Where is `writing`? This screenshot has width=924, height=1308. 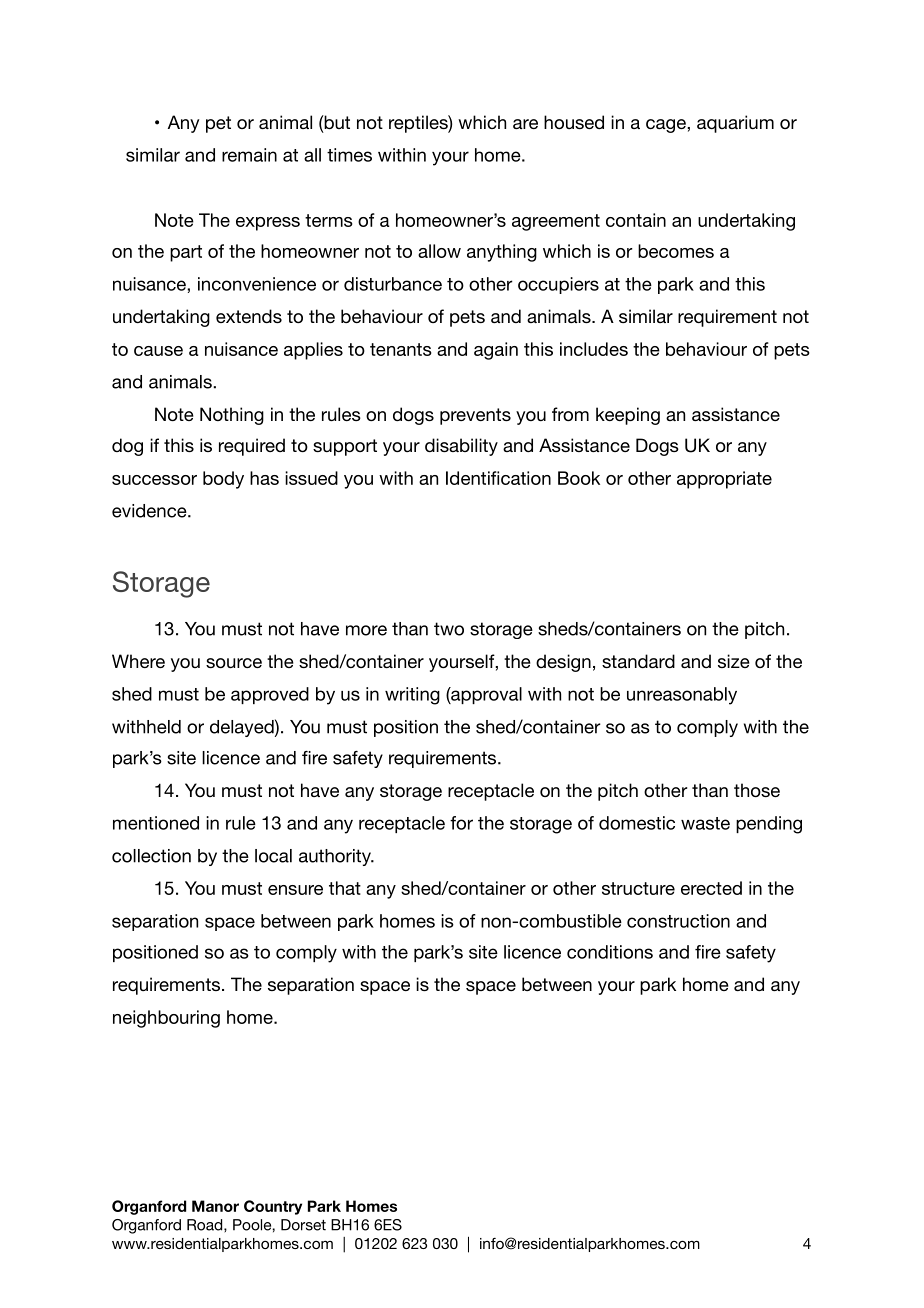 writing is located at coordinates (412, 696).
